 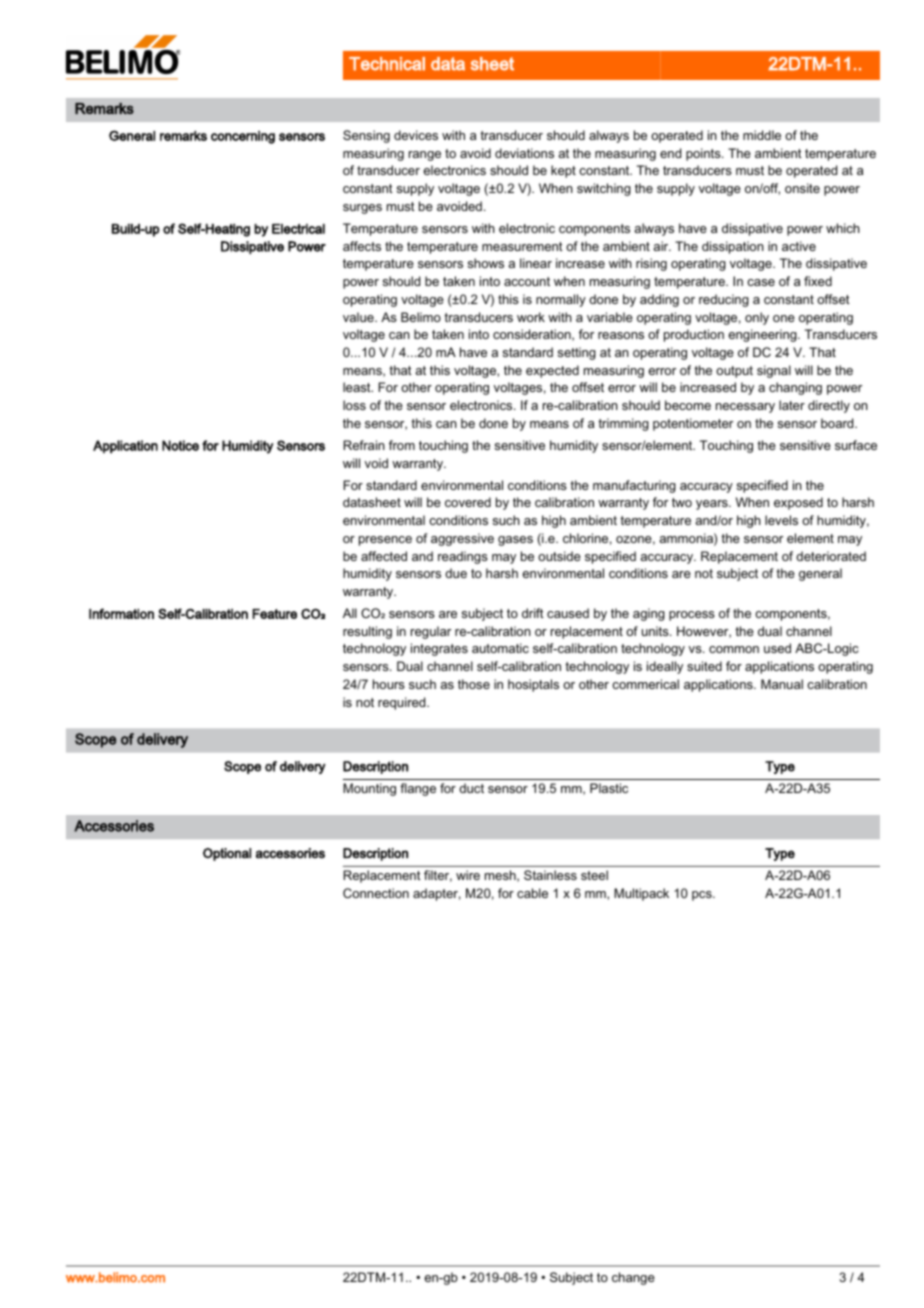 What do you see at coordinates (437, 894) in the screenshot?
I see `adapter` at bounding box center [437, 894].
